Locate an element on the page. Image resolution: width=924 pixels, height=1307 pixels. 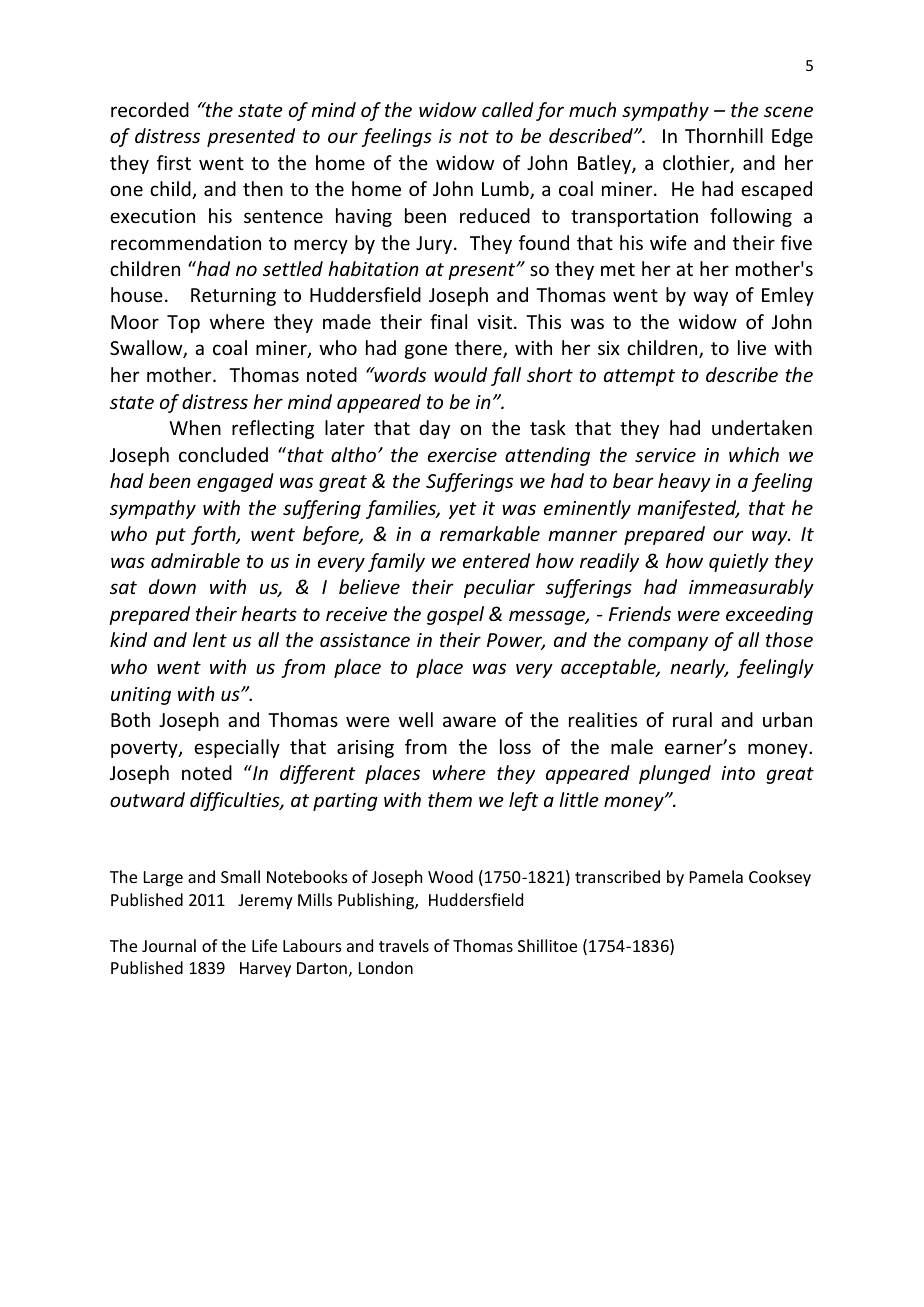
aware is located at coordinates (469, 721).
